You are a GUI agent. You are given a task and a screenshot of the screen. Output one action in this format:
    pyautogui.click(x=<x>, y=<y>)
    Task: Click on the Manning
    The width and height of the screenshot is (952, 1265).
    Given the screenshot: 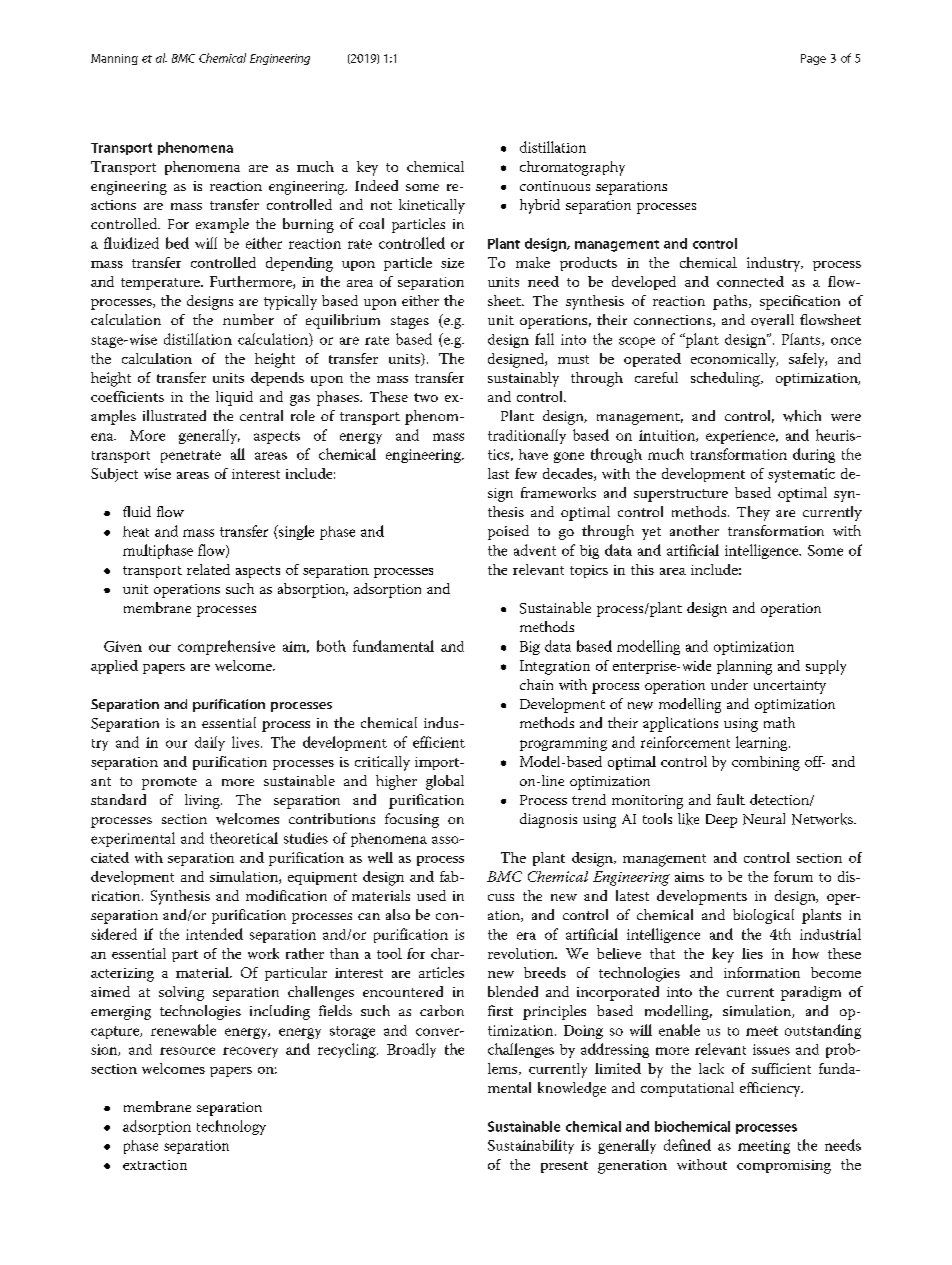 What is the action you would take?
    pyautogui.click(x=114, y=59)
